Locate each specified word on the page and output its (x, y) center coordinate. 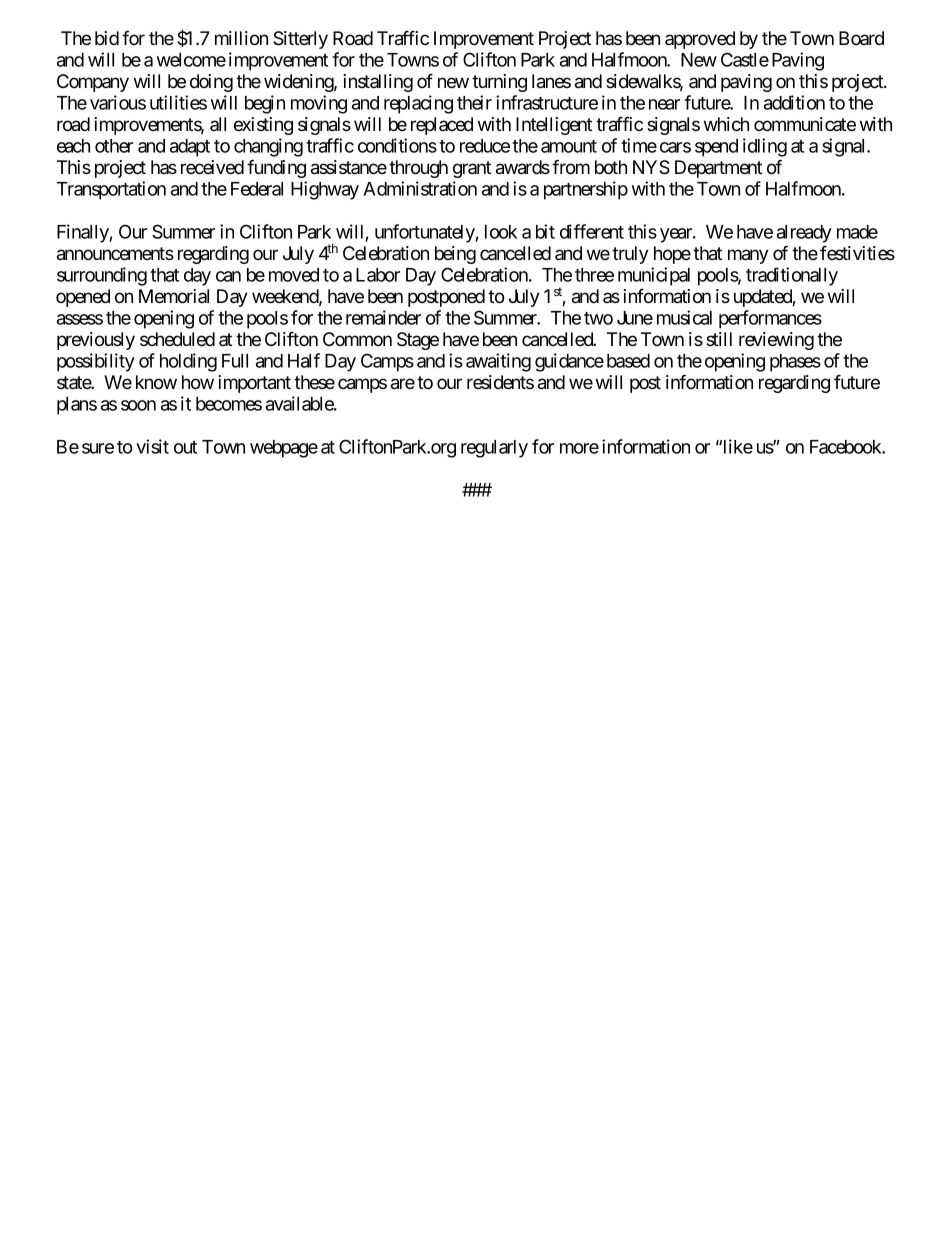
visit (152, 446)
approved (700, 40)
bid (107, 38)
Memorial (174, 296)
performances (770, 319)
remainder (383, 317)
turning (499, 83)
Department (718, 169)
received (212, 167)
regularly (494, 449)
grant (472, 169)
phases (795, 363)
